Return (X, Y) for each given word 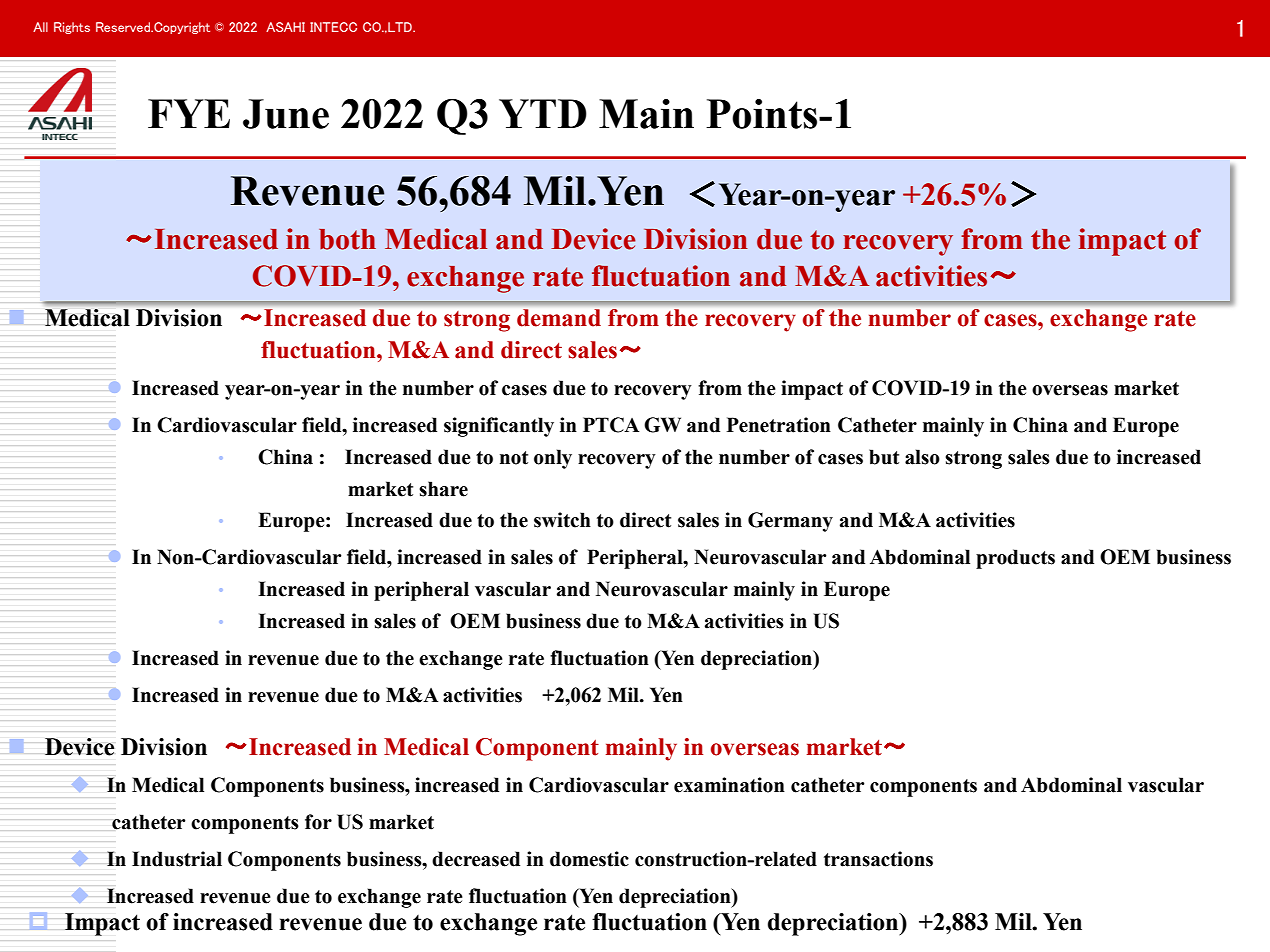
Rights (72, 28)
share (443, 489)
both (347, 239)
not (514, 458)
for (318, 822)
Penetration (779, 425)
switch (562, 520)
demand (559, 318)
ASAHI (285, 27)
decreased (476, 859)
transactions (878, 859)
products (1015, 559)
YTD (543, 113)
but (884, 457)
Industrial (177, 859)
